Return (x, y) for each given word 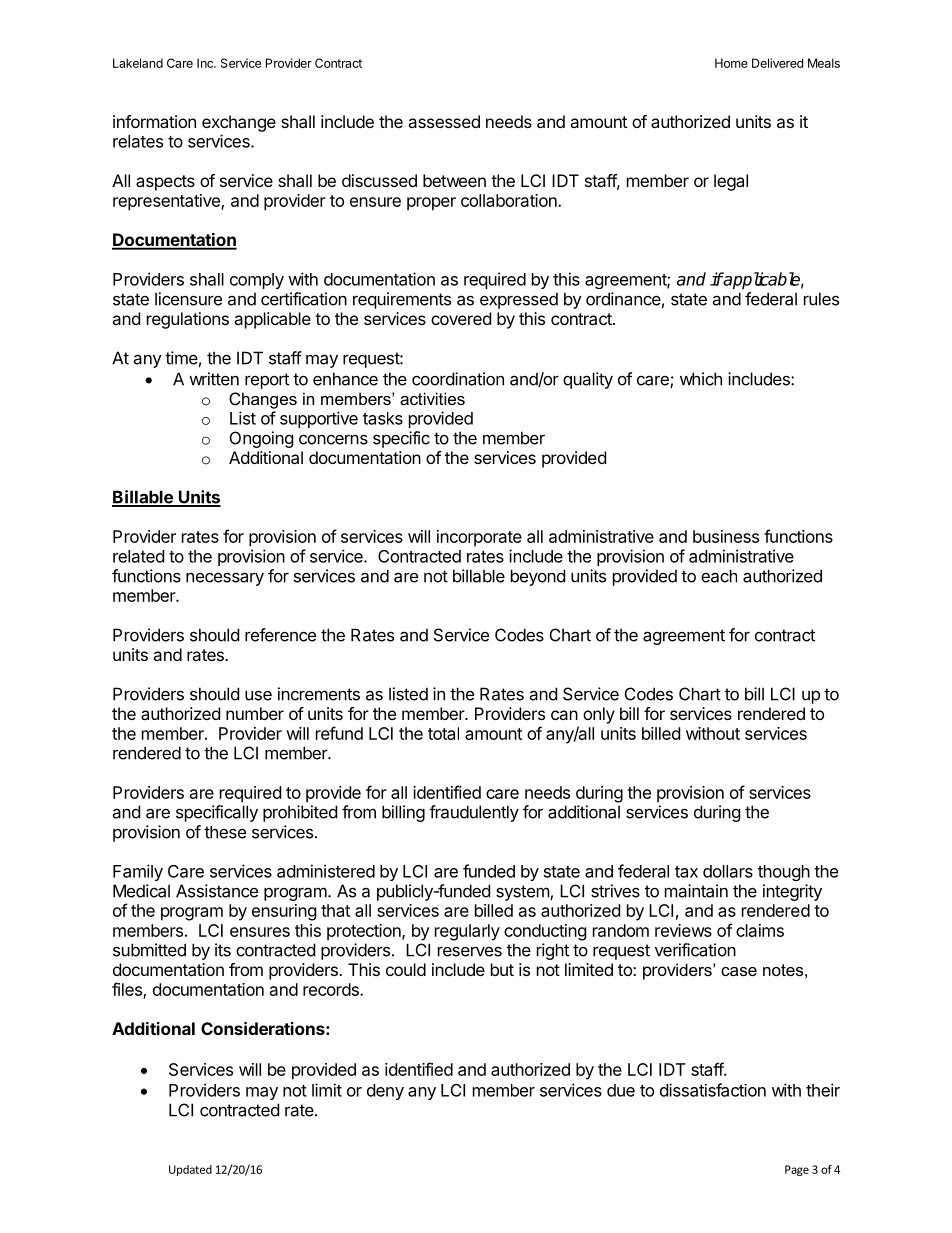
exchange (239, 123)
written (214, 379)
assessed (444, 121)
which (701, 379)
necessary (225, 579)
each (719, 576)
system (523, 893)
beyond (538, 577)
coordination (458, 379)
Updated (190, 1170)
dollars (728, 871)
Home (731, 63)
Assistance (217, 891)
